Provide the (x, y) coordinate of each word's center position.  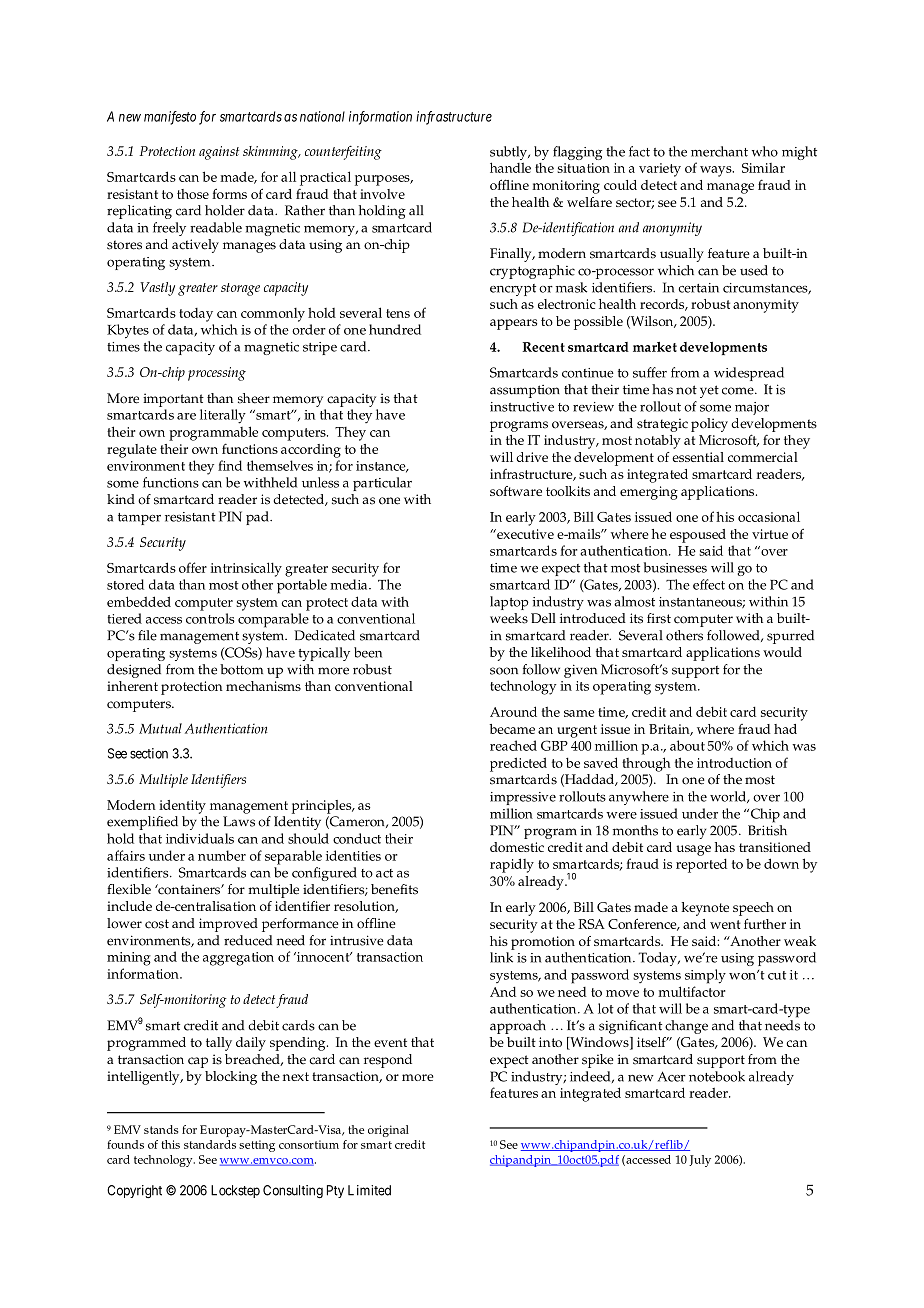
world (729, 797)
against (219, 153)
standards (210, 1144)
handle (510, 167)
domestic (517, 847)
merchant (719, 151)
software (516, 491)
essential (698, 457)
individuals (200, 838)
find (230, 465)
